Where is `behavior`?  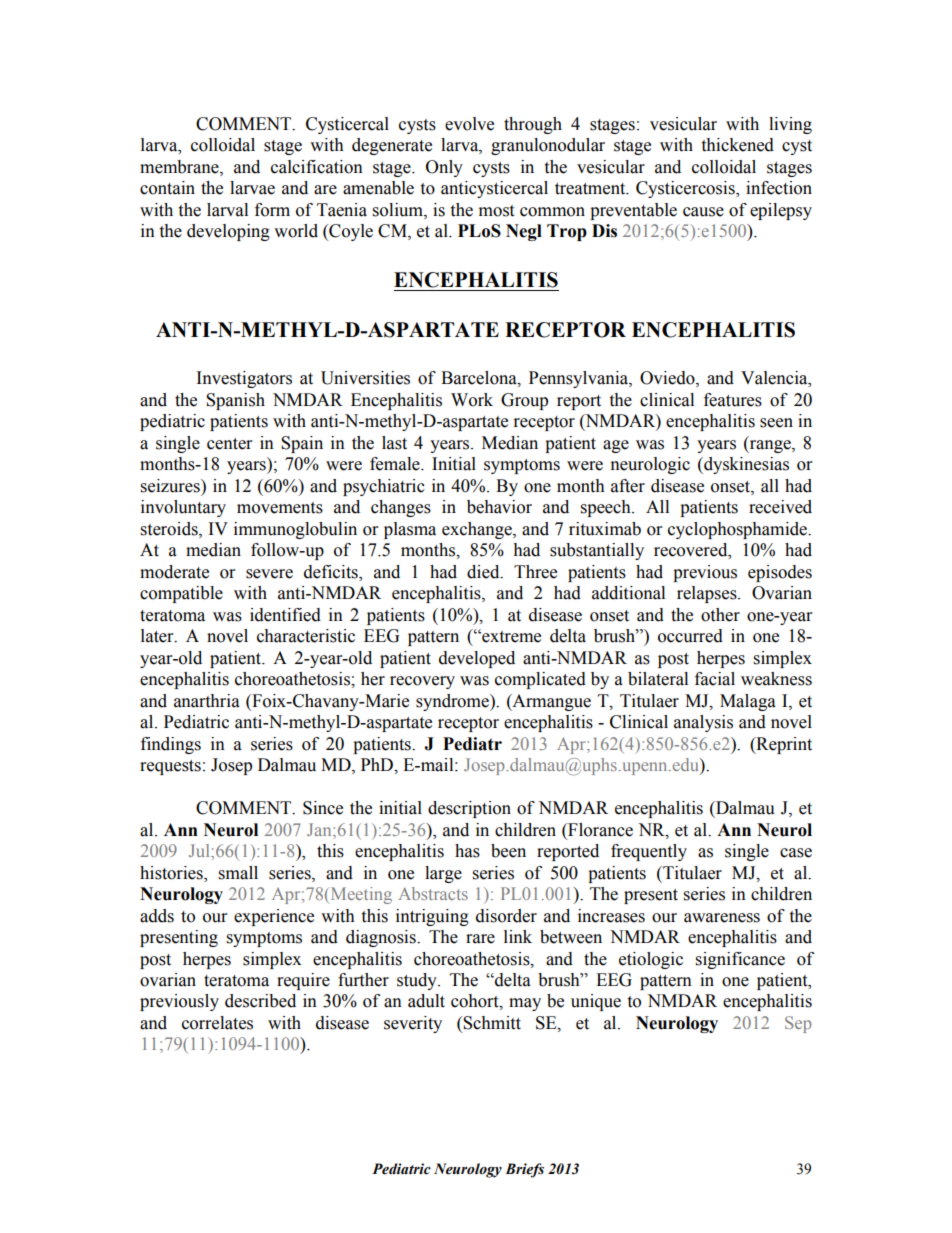 behavior is located at coordinates (499, 507).
